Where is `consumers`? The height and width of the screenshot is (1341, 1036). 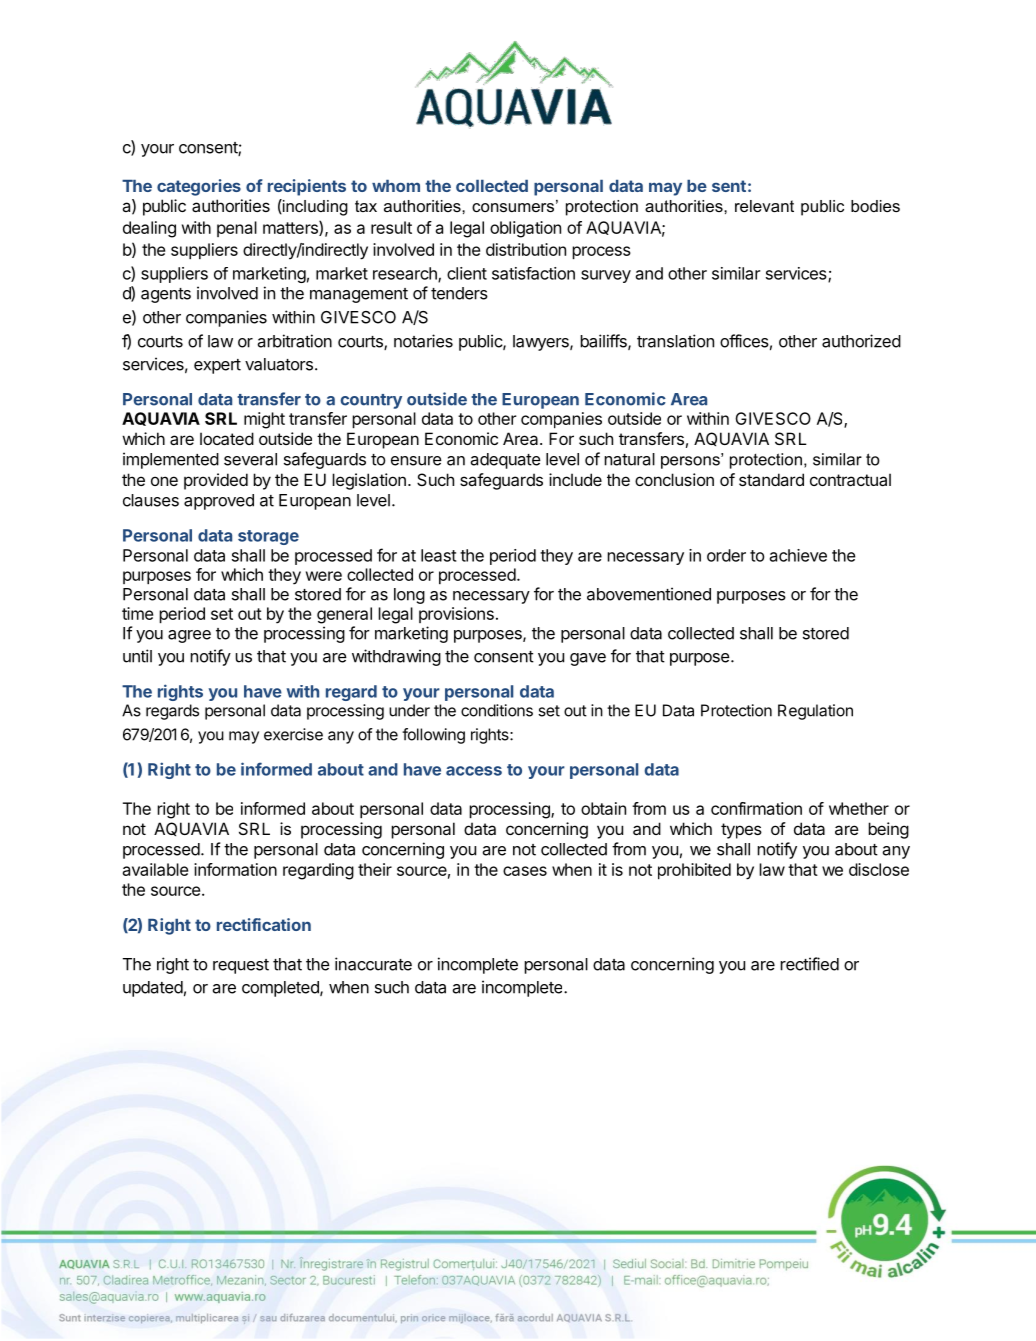 consumers is located at coordinates (513, 207).
